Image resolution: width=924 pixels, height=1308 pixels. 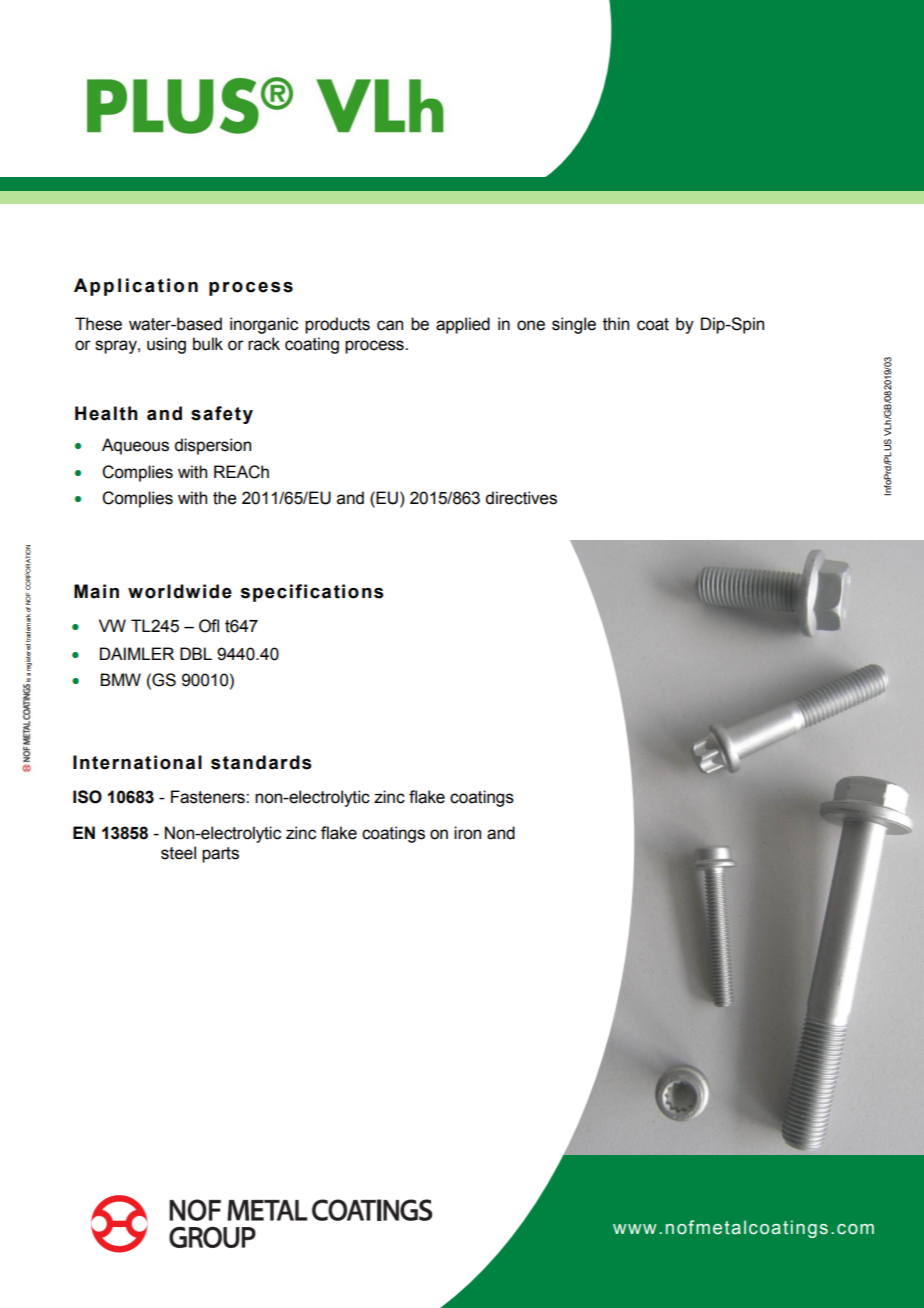 What do you see at coordinates (337, 325) in the screenshot?
I see `products` at bounding box center [337, 325].
